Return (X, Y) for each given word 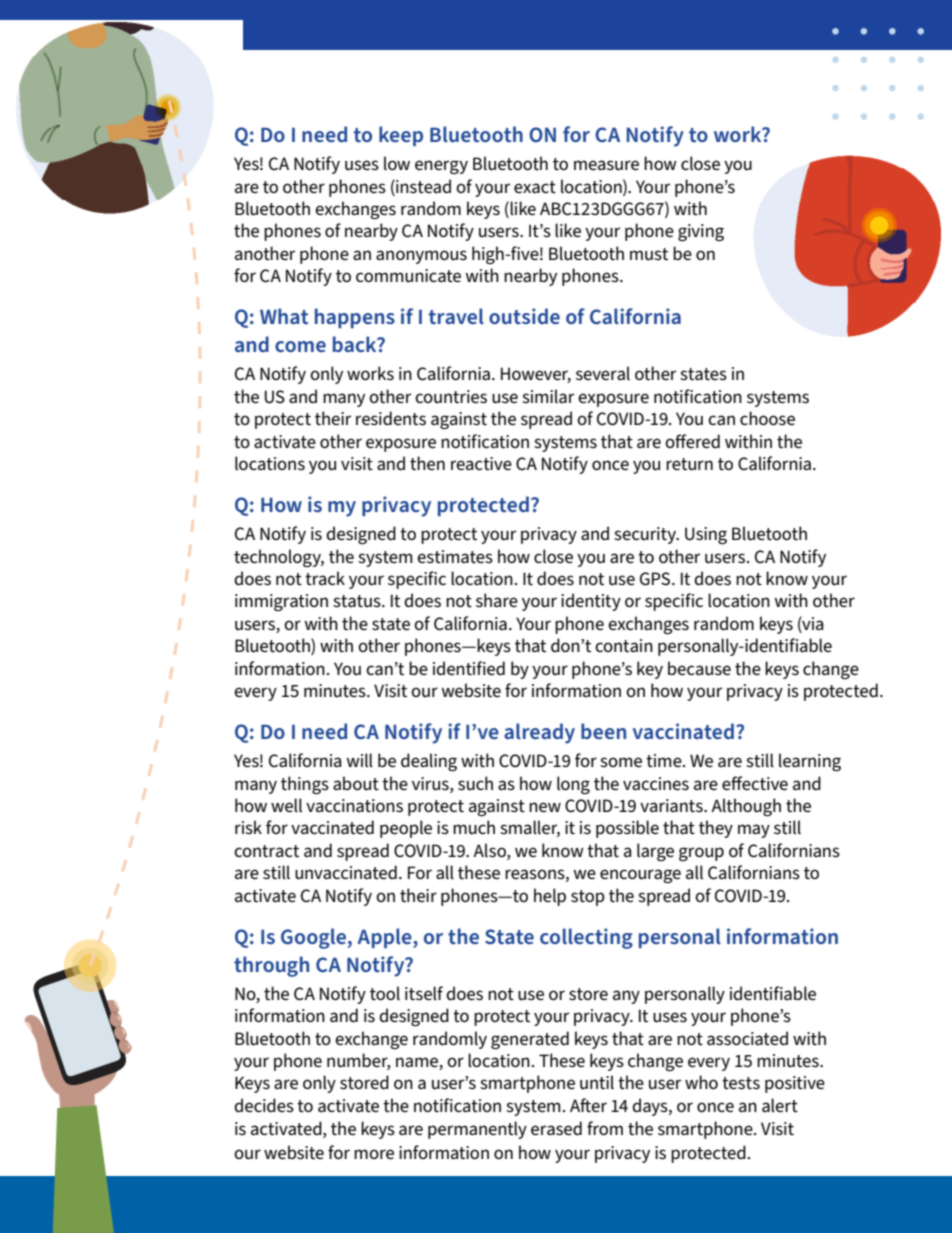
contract (266, 851)
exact (535, 187)
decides (264, 1105)
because (699, 668)
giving (701, 232)
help (550, 897)
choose (767, 418)
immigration (281, 602)
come (300, 346)
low (397, 163)
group (701, 854)
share (497, 600)
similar (548, 396)
